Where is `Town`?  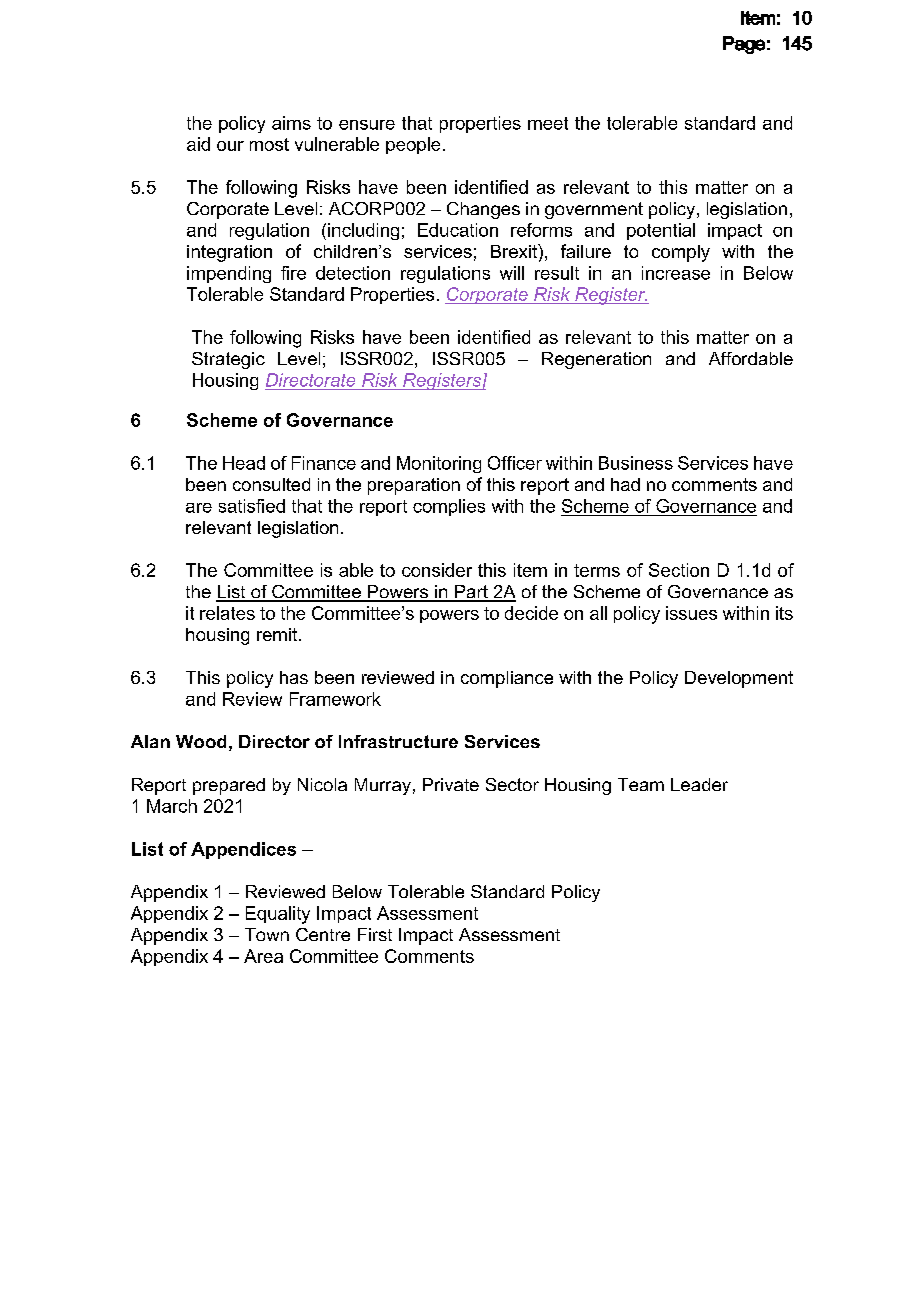 Town is located at coordinates (267, 934).
